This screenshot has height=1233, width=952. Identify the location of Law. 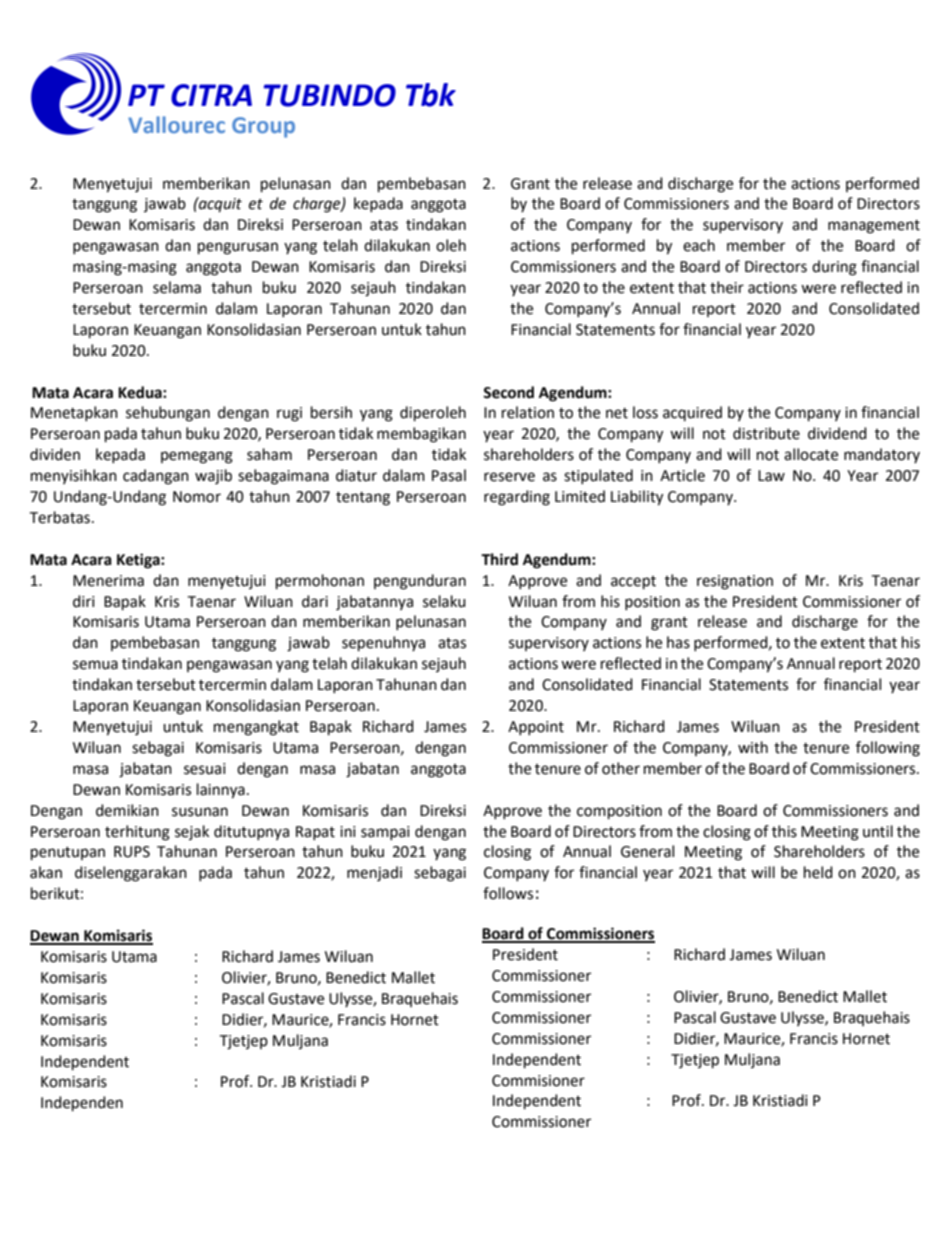
(771, 476).
